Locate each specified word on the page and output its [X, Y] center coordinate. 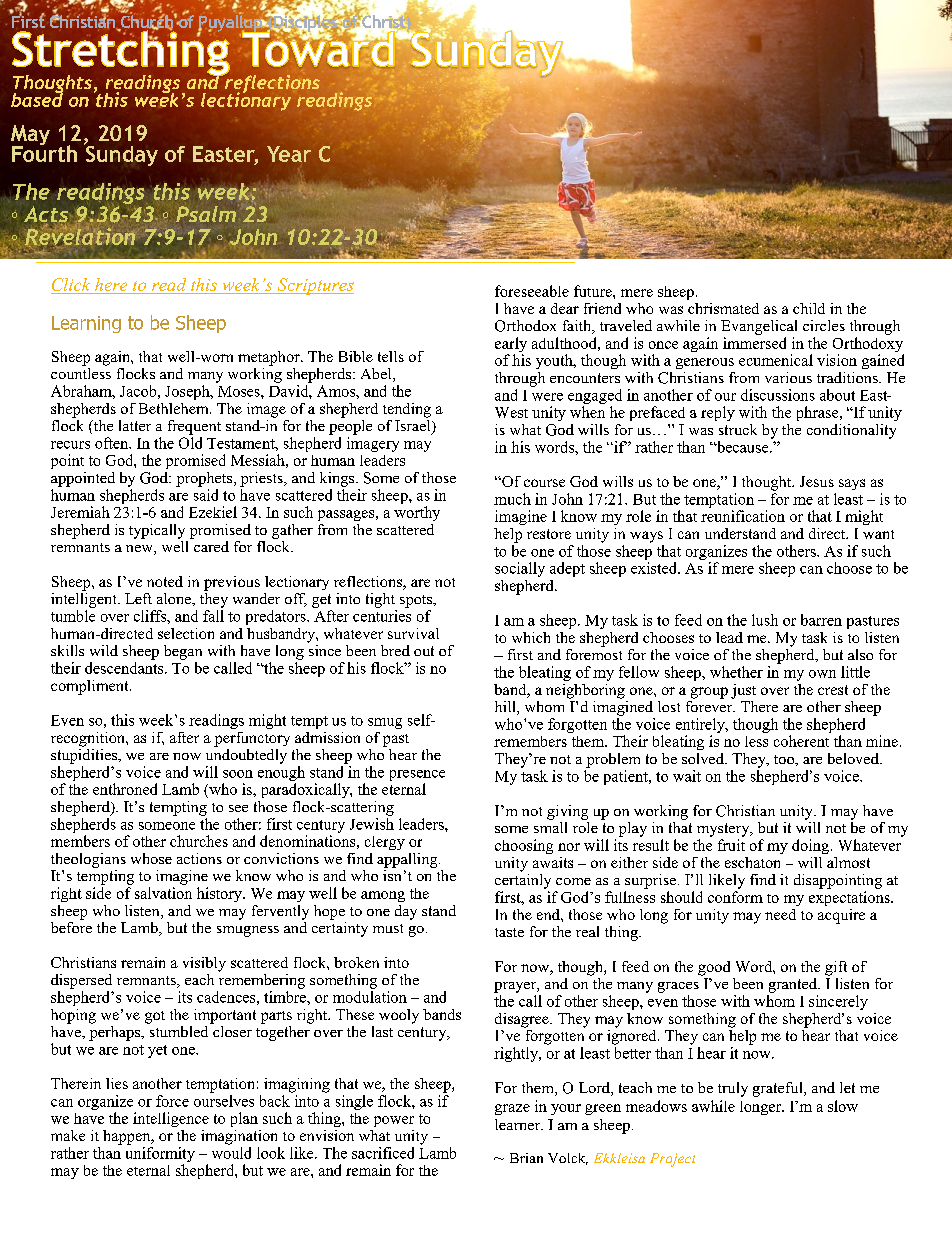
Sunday [121, 154]
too [785, 760]
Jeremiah [80, 512]
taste [509, 932]
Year [289, 154]
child [809, 308]
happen [128, 1137]
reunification [743, 516]
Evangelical [759, 327]
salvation [163, 893]
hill [506, 708]
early [511, 346]
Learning [86, 324]
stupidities [85, 755]
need [780, 914]
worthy [417, 513]
